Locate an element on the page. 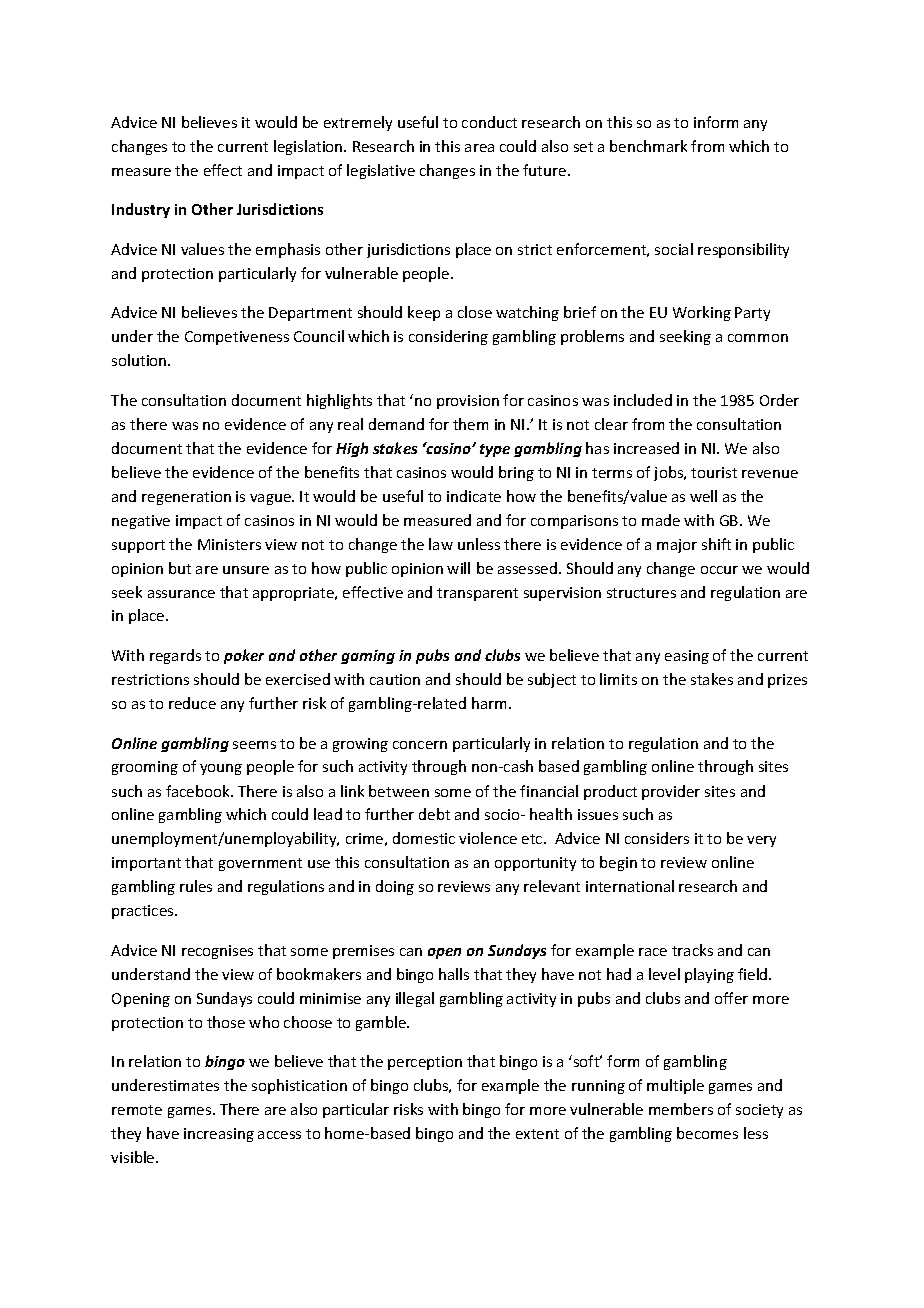 This image has width=924, height=1308. very is located at coordinates (761, 841).
